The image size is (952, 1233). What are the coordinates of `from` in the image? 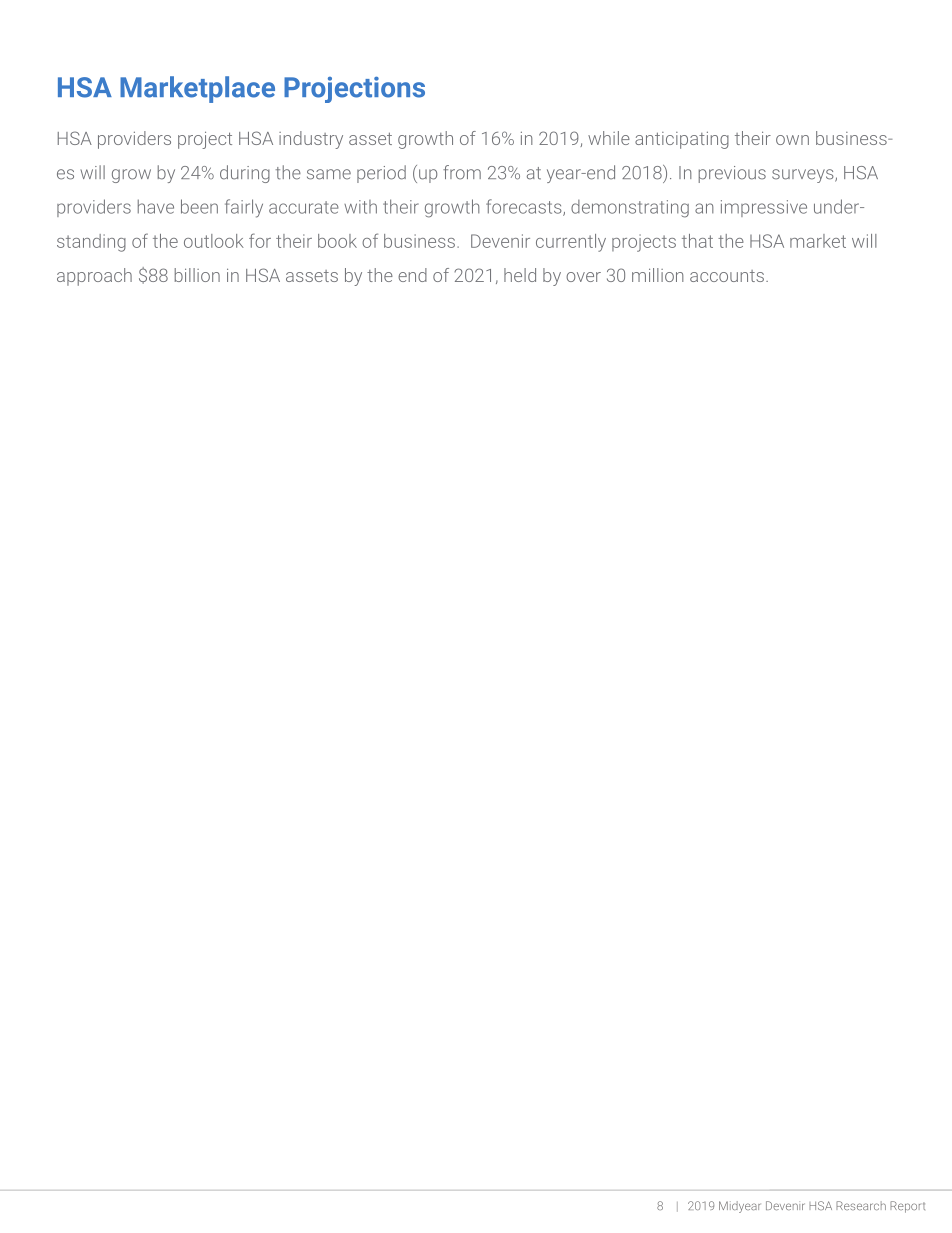 It's located at (462, 172).
